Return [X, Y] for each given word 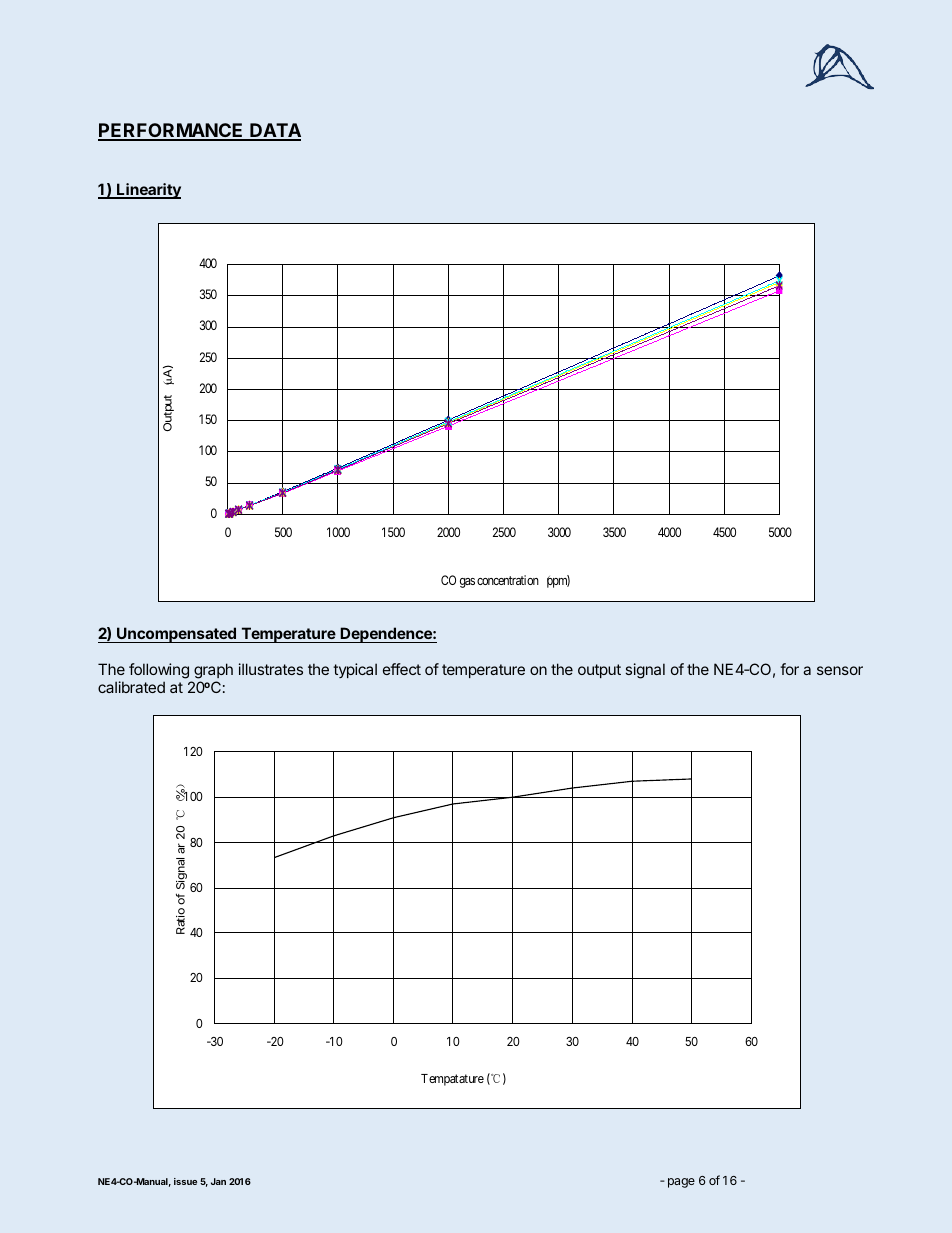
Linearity [148, 191]
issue [185, 1181]
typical [355, 670]
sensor [840, 670]
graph [212, 672]
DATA [274, 131]
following [160, 672]
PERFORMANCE [172, 131]
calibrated [131, 687]
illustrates [271, 669]
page [681, 1183]
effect [402, 669]
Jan [218, 1181]
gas [467, 583]
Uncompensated [176, 635]
